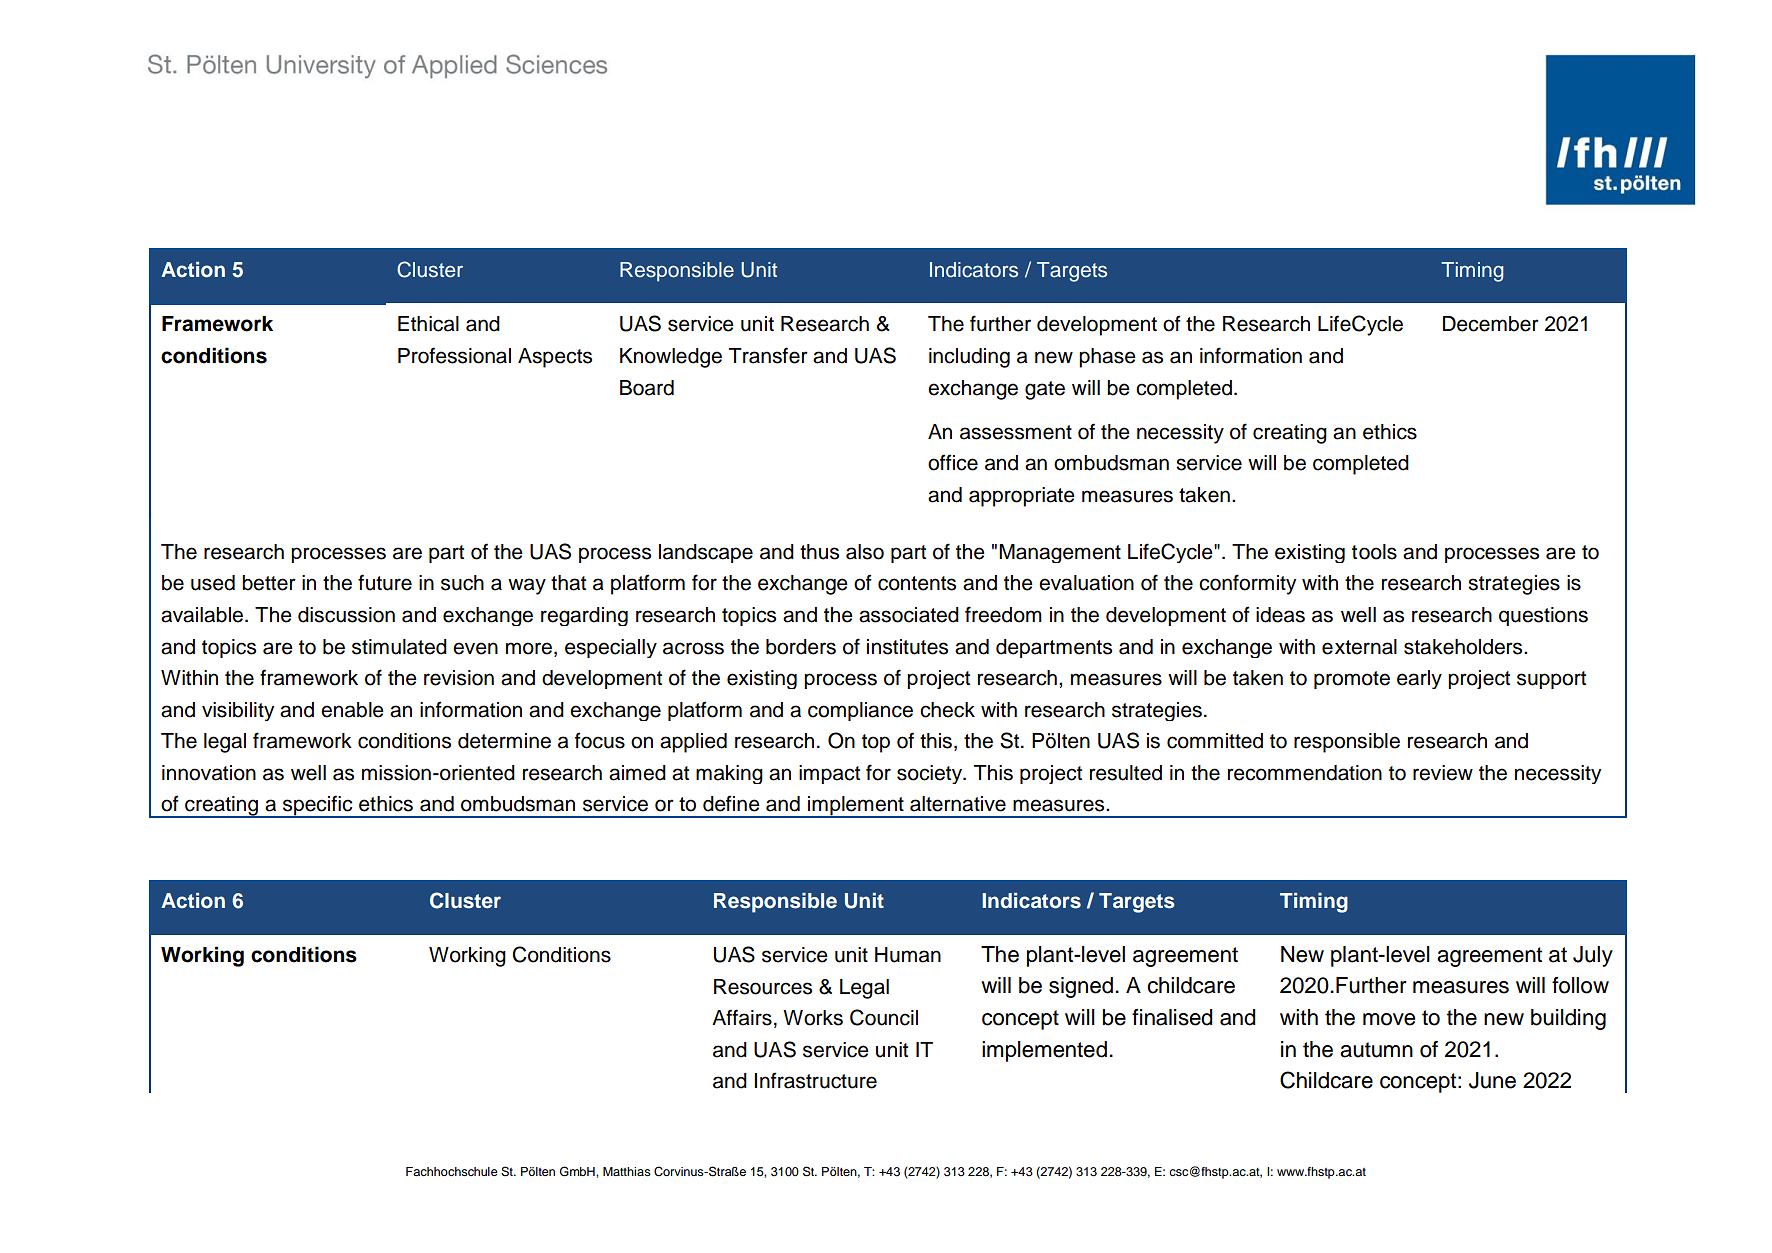  What do you see at coordinates (627, 1171) in the image?
I see `Matthias` at bounding box center [627, 1171].
